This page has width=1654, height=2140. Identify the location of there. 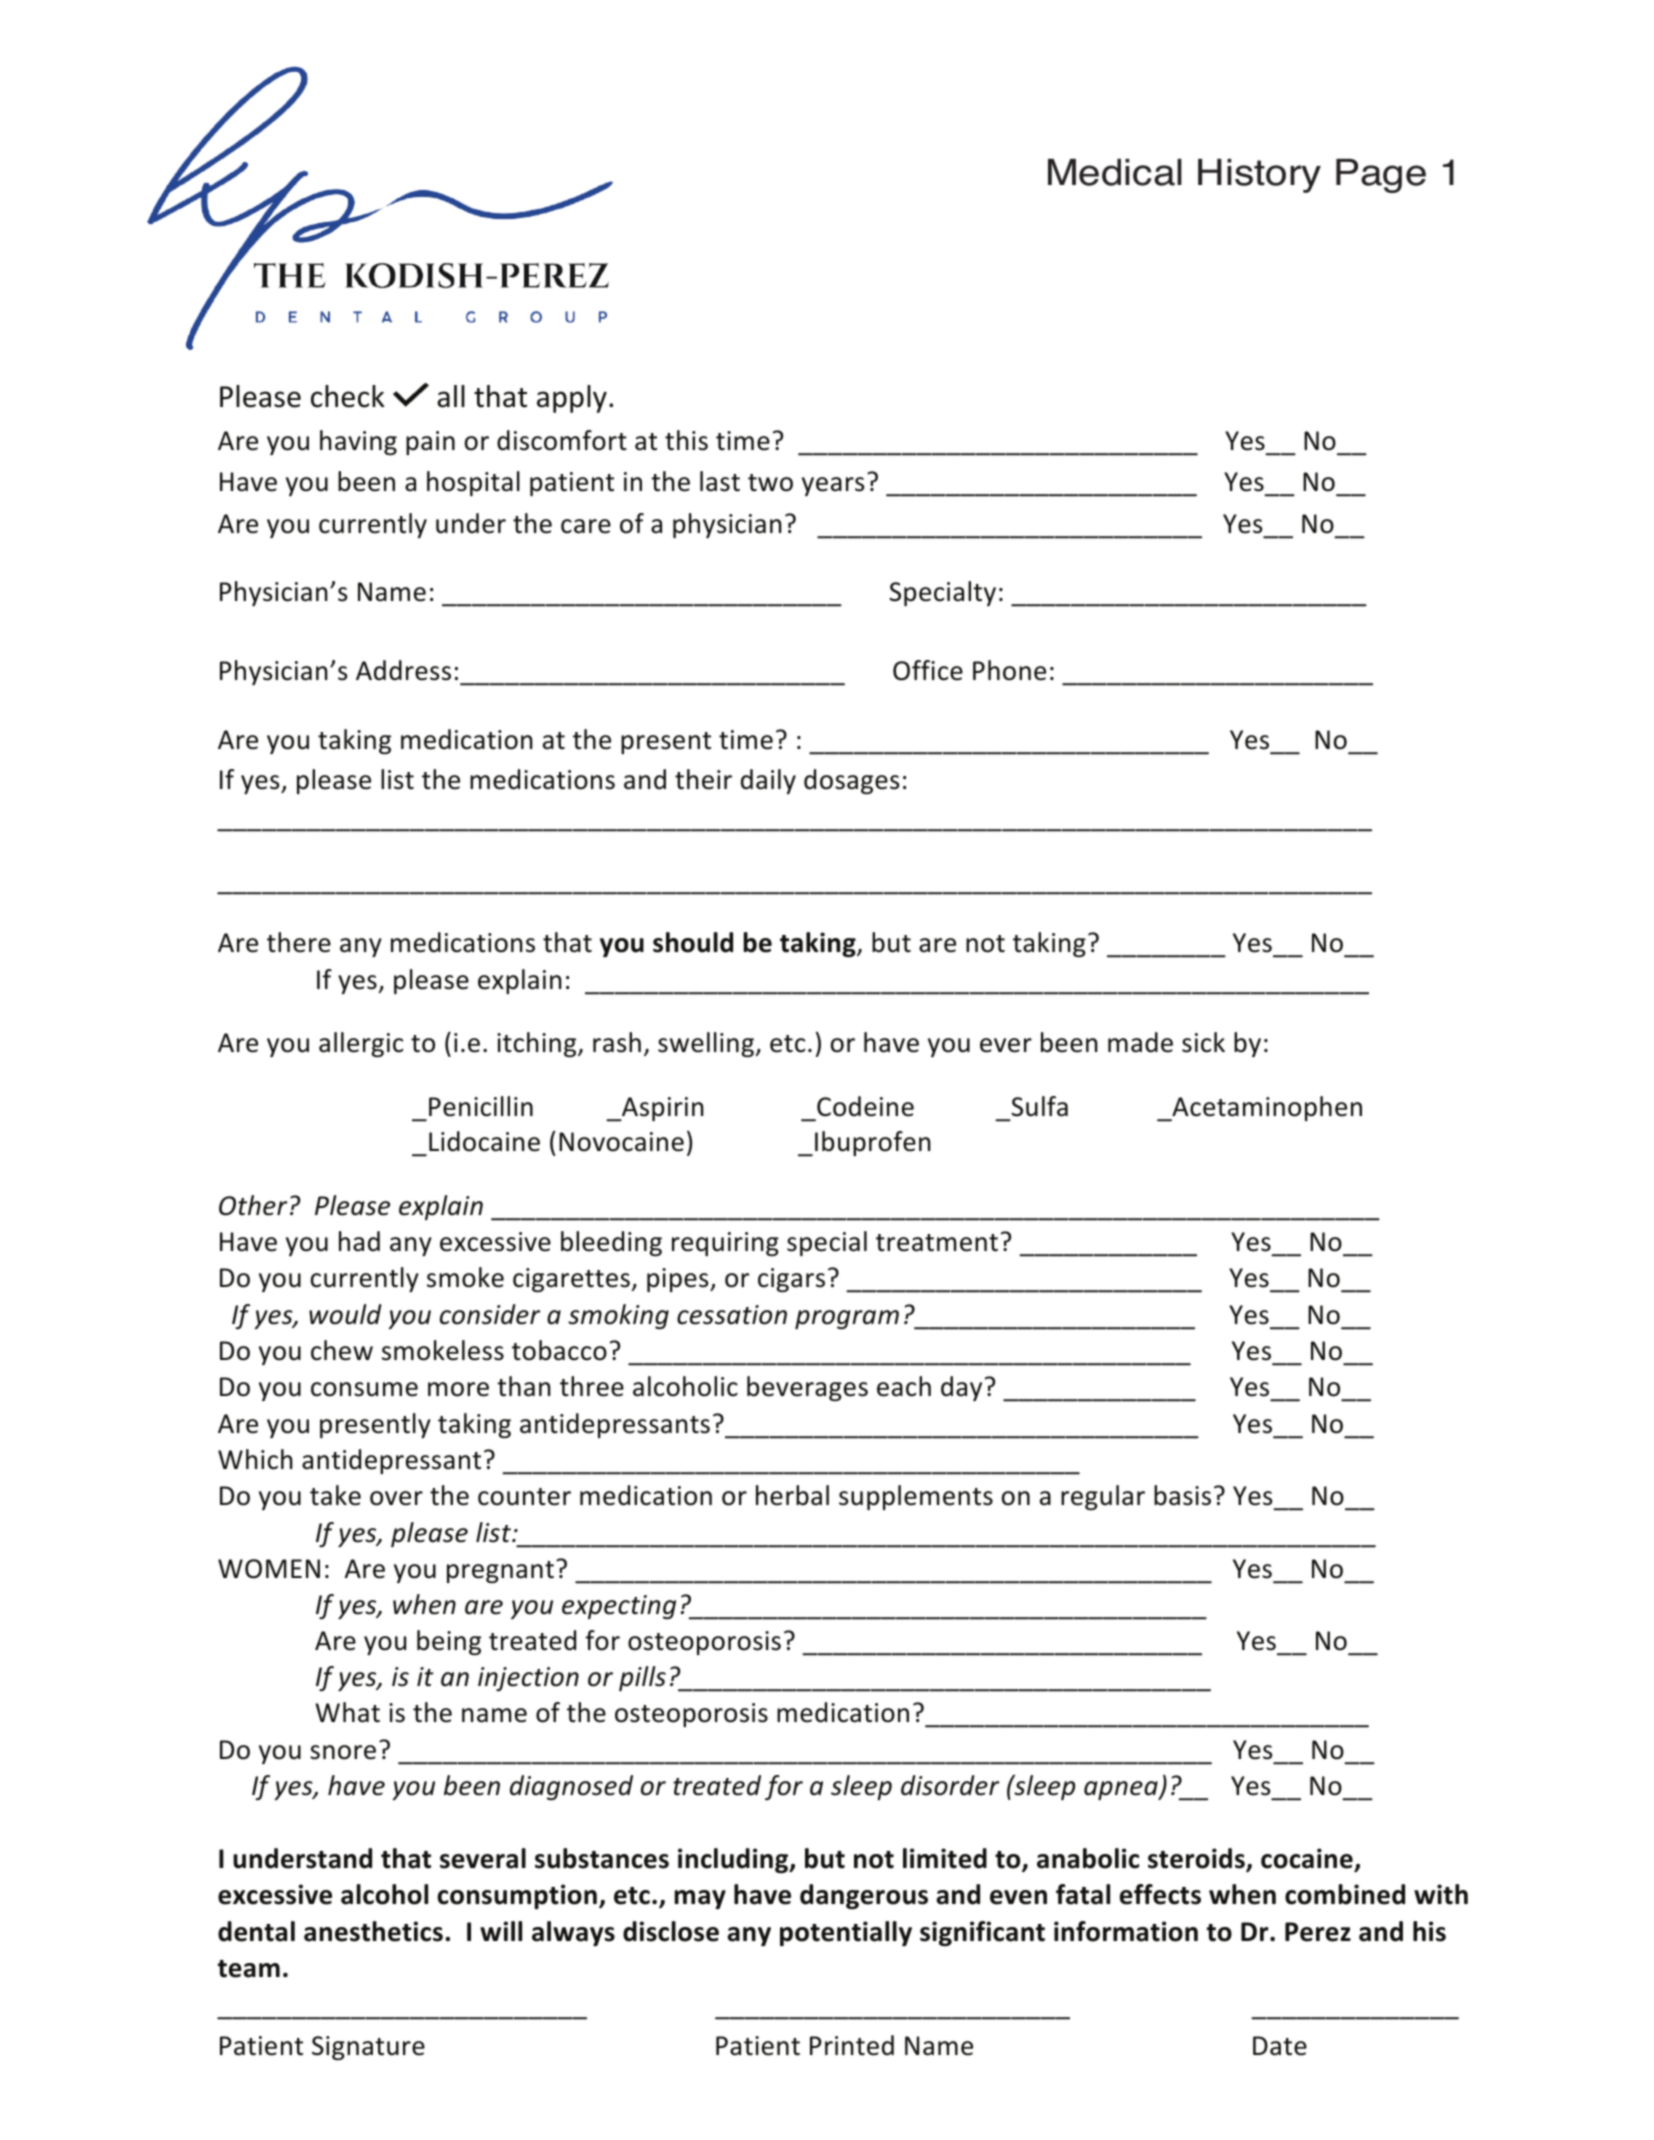
(299, 942).
